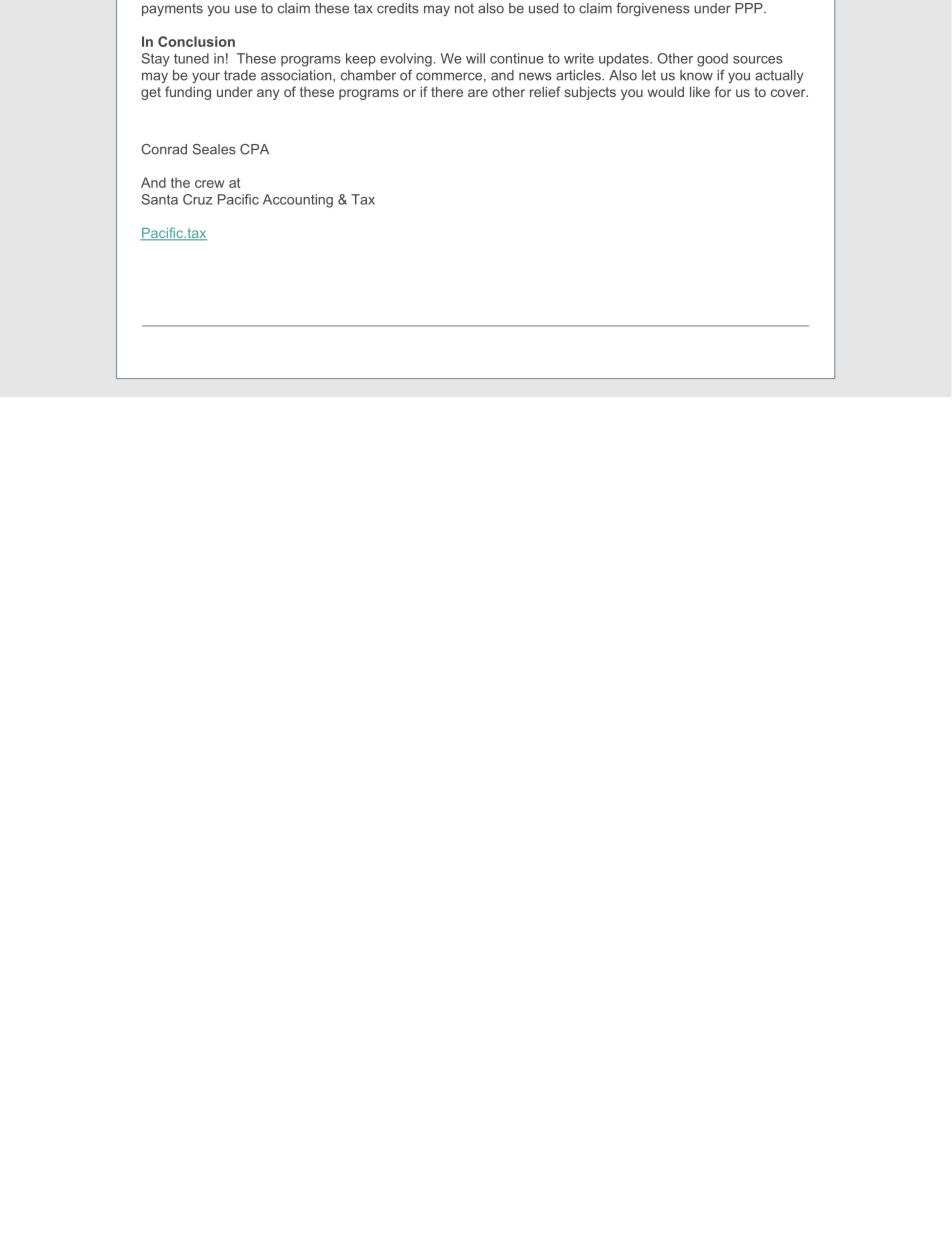 Image resolution: width=952 pixels, height=1233 pixels. I want to click on tuned, so click(191, 58).
